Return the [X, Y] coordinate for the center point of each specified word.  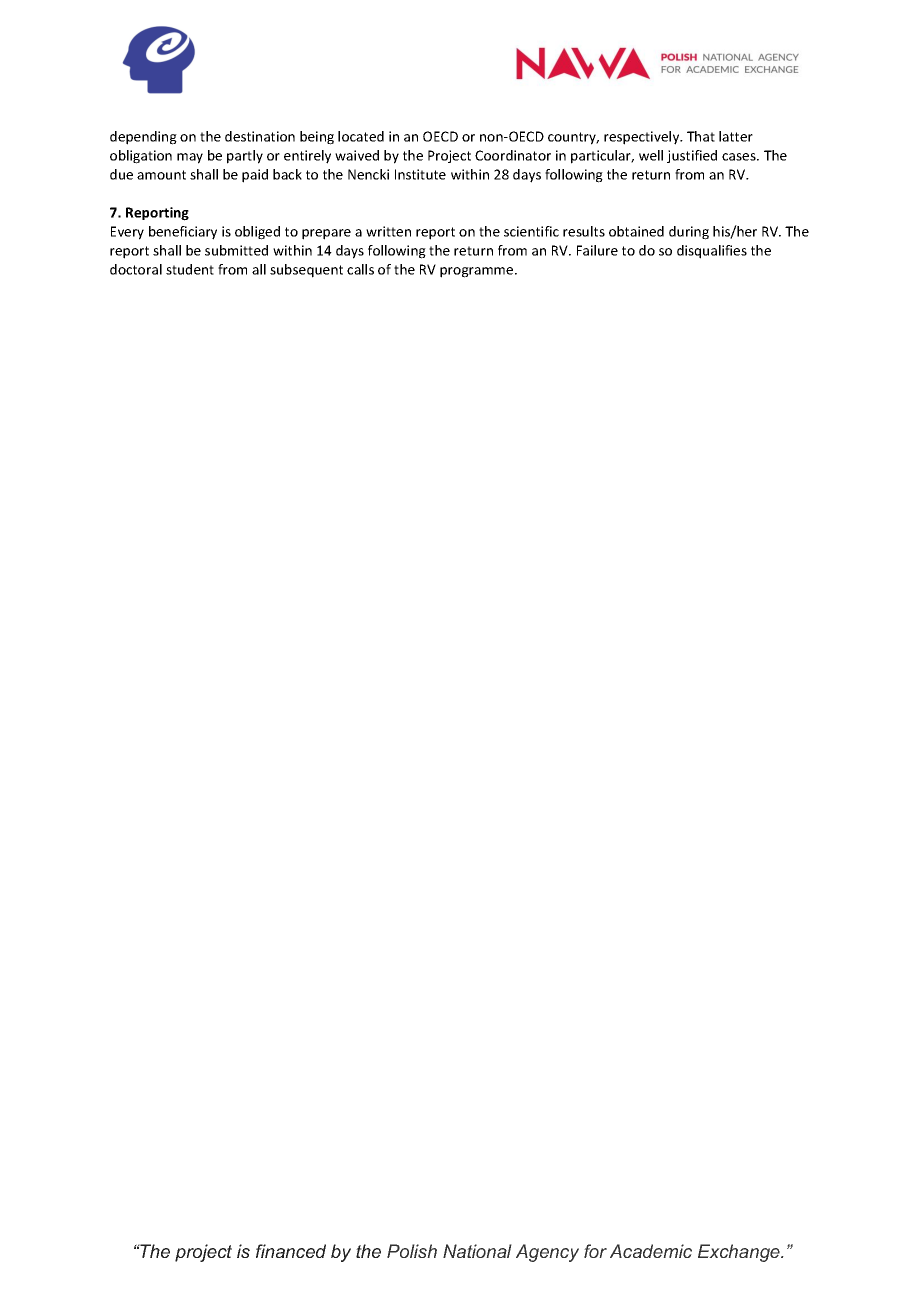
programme [478, 272]
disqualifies [712, 252]
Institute [420, 174]
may [190, 158]
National [477, 1251]
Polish [412, 1251]
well [651, 155]
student [190, 269]
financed [291, 1251]
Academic [651, 1251]
